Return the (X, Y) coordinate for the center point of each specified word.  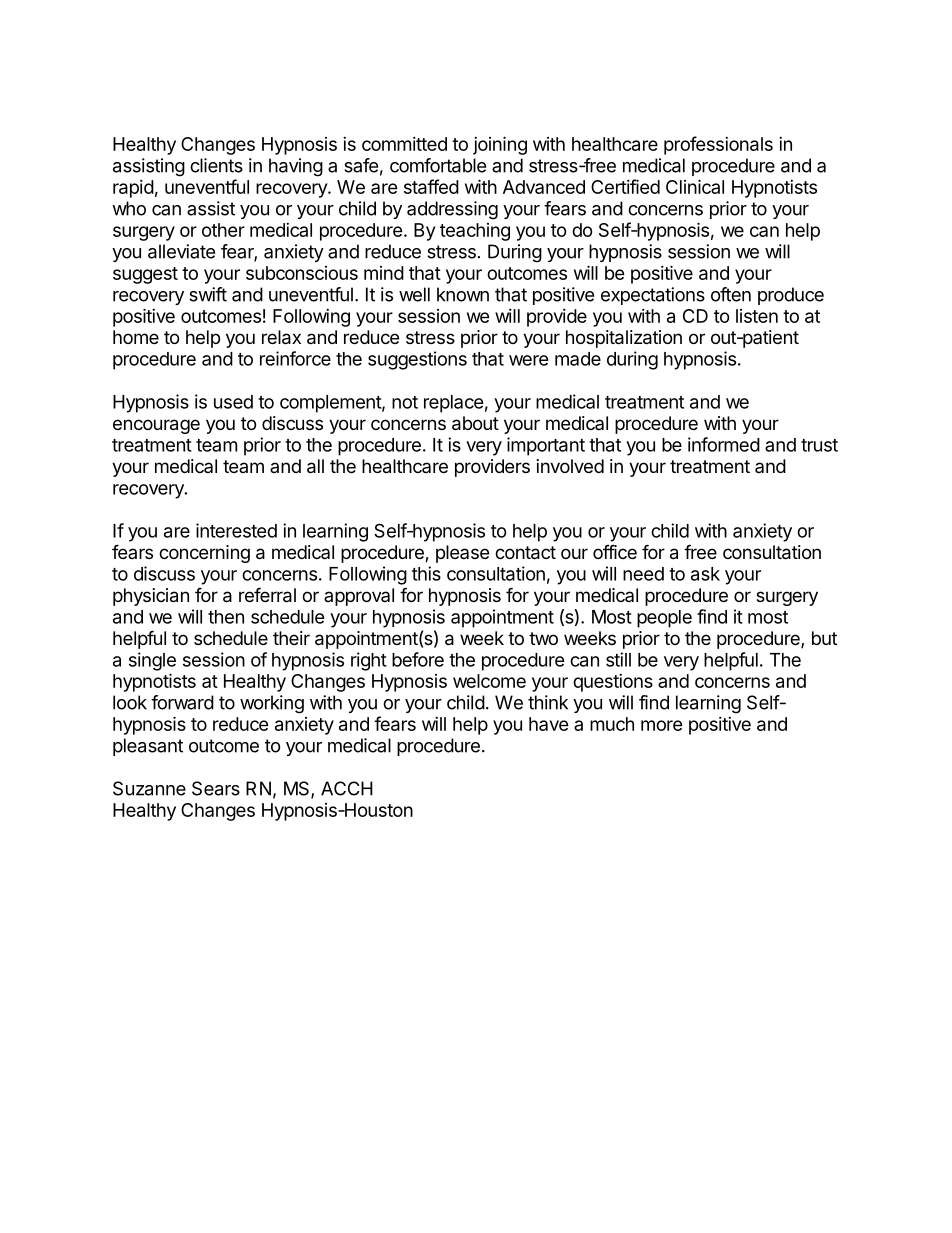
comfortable (438, 165)
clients (216, 165)
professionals (718, 145)
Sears (216, 788)
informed (724, 444)
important (546, 446)
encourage (156, 426)
